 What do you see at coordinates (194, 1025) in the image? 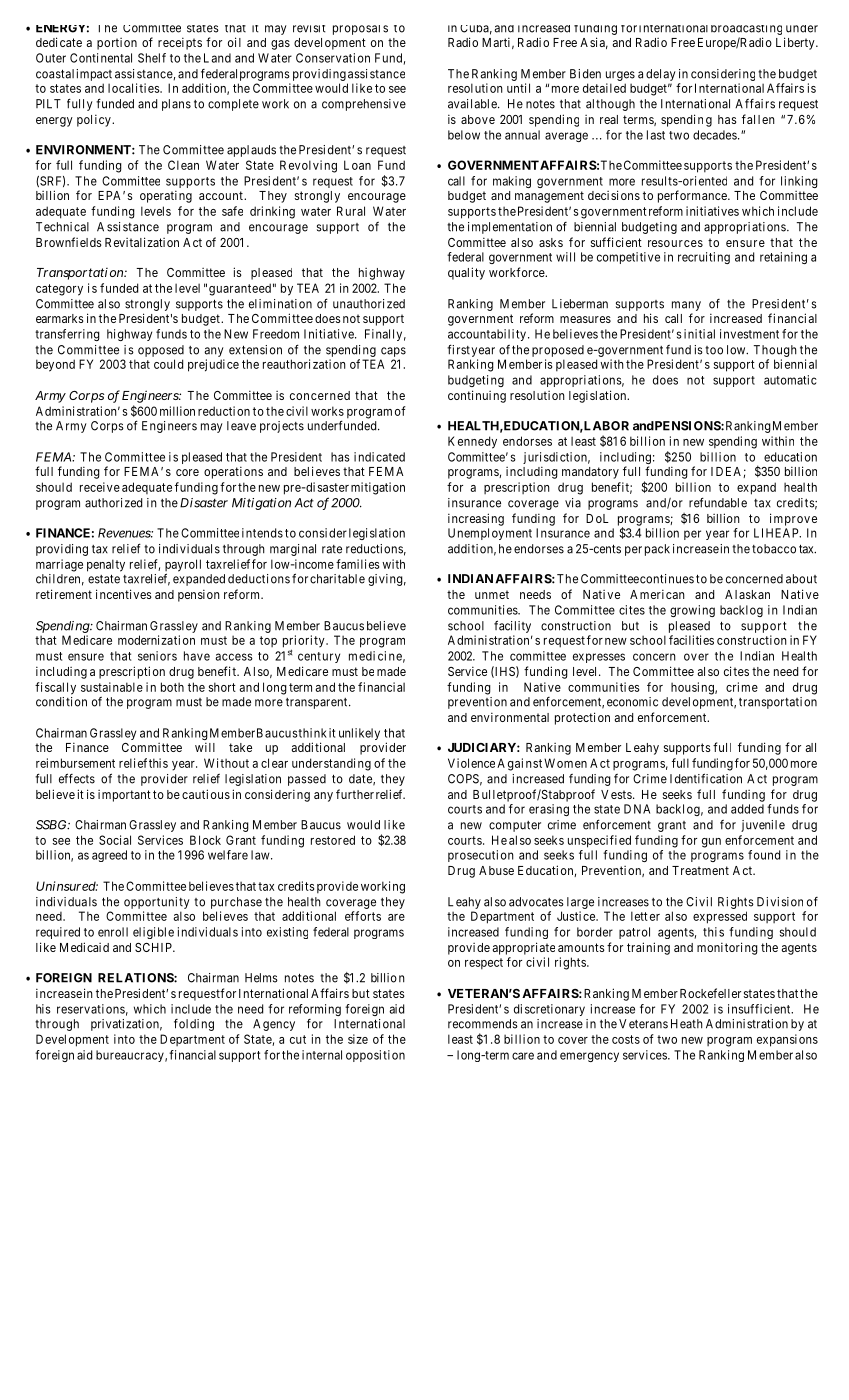
I see `folding` at bounding box center [194, 1025].
